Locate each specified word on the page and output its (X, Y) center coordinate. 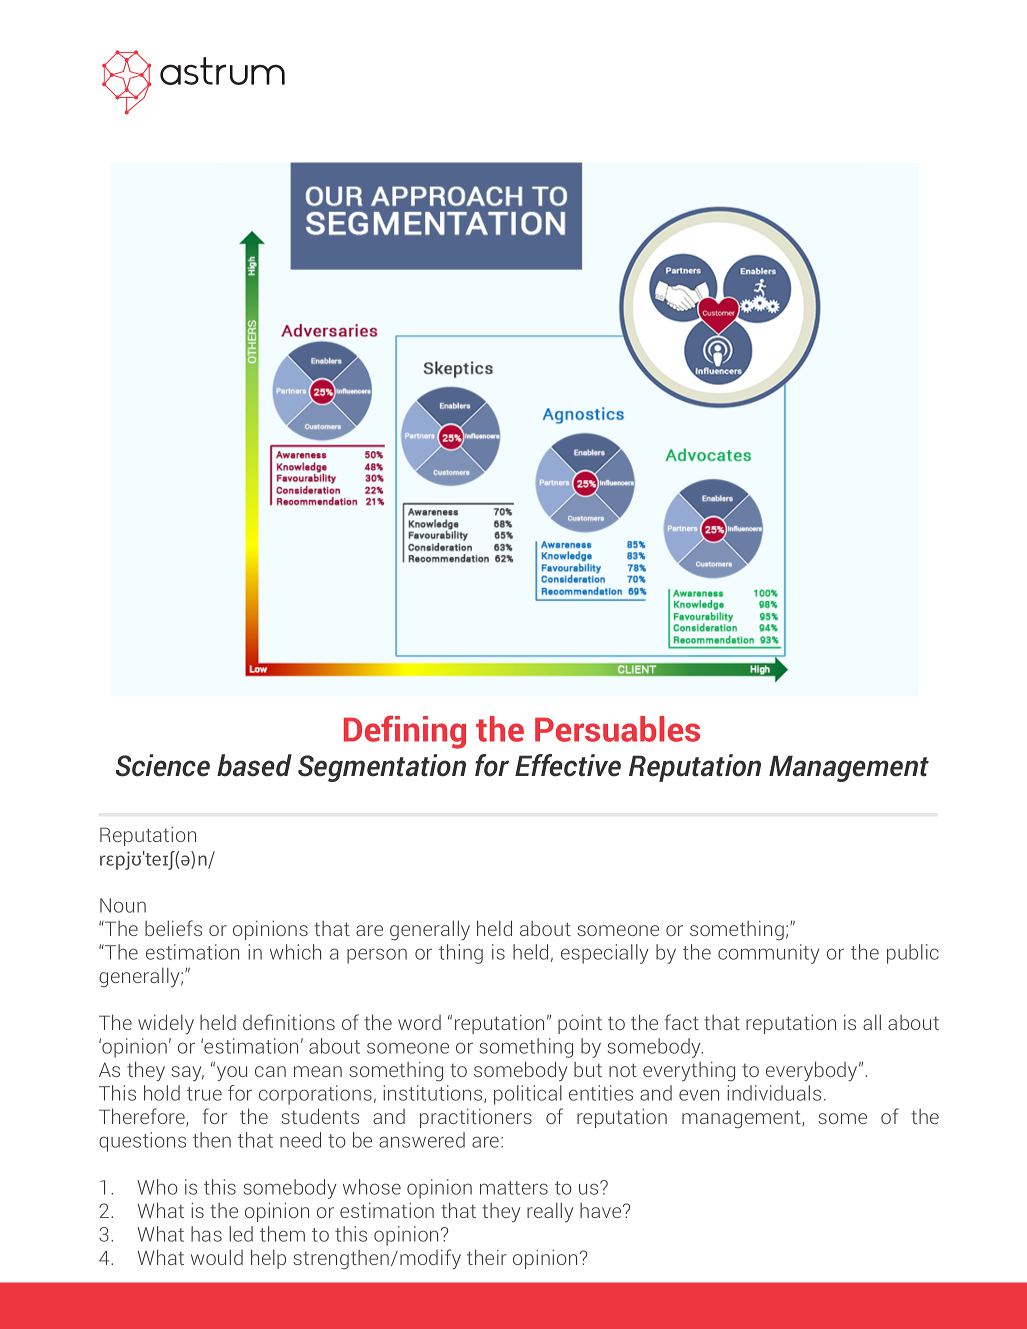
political (528, 1095)
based (254, 765)
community (769, 954)
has (206, 1234)
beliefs (173, 928)
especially (605, 954)
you (230, 1073)
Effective (568, 765)
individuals (774, 1093)
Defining (405, 732)
